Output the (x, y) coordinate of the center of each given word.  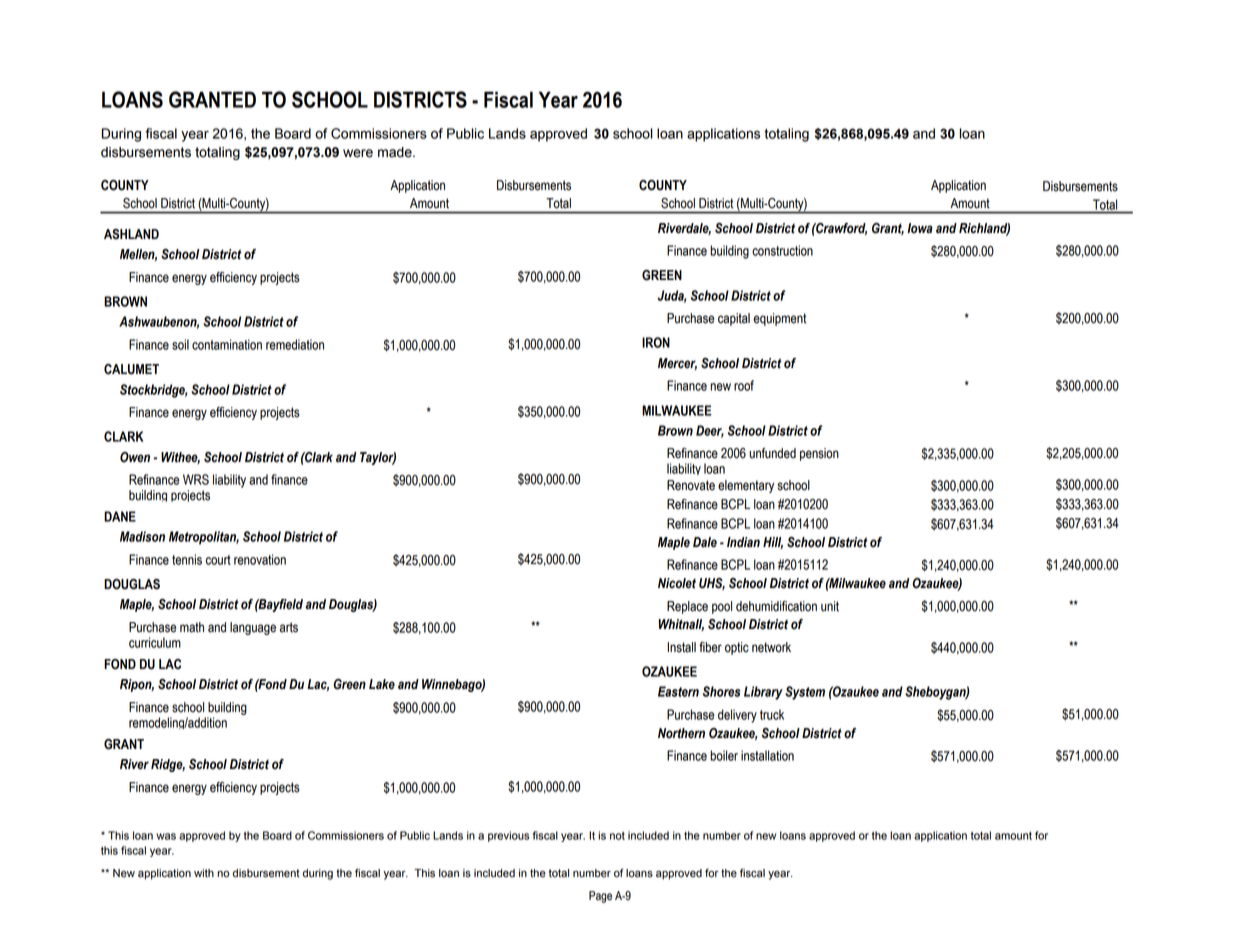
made (396, 152)
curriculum (155, 642)
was (166, 836)
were (358, 153)
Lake (382, 684)
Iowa (920, 228)
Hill (773, 543)
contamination (227, 344)
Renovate (691, 485)
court (218, 560)
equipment (780, 319)
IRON (656, 342)
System (805, 693)
